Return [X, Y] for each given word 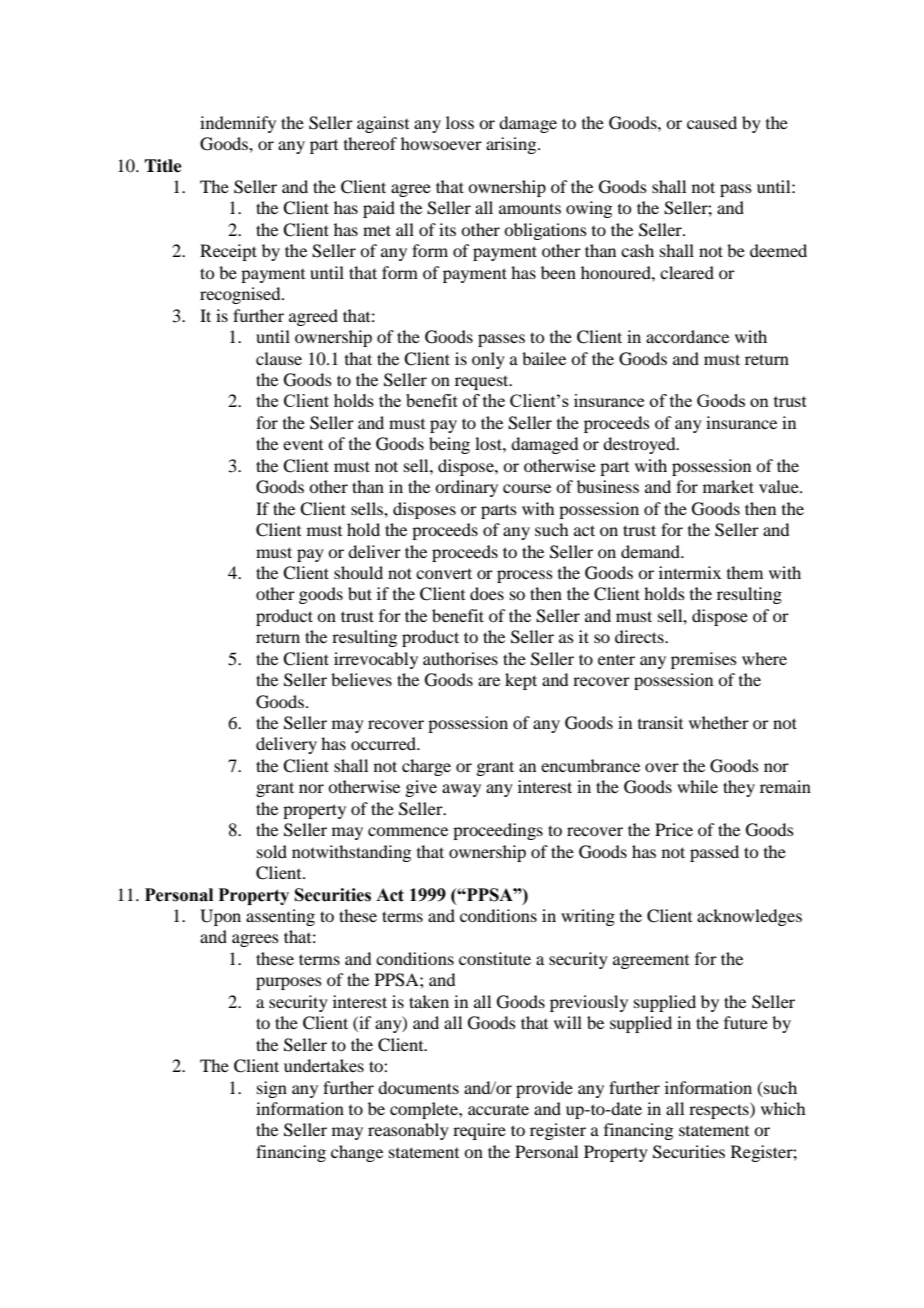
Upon [220, 917]
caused [712, 122]
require [479, 1131]
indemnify [238, 124]
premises [704, 660]
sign [272, 1089]
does [487, 593]
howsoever [441, 143]
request [483, 382]
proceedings [498, 831]
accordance [687, 336]
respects [720, 1110]
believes [361, 679]
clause [279, 358]
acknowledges [749, 917]
